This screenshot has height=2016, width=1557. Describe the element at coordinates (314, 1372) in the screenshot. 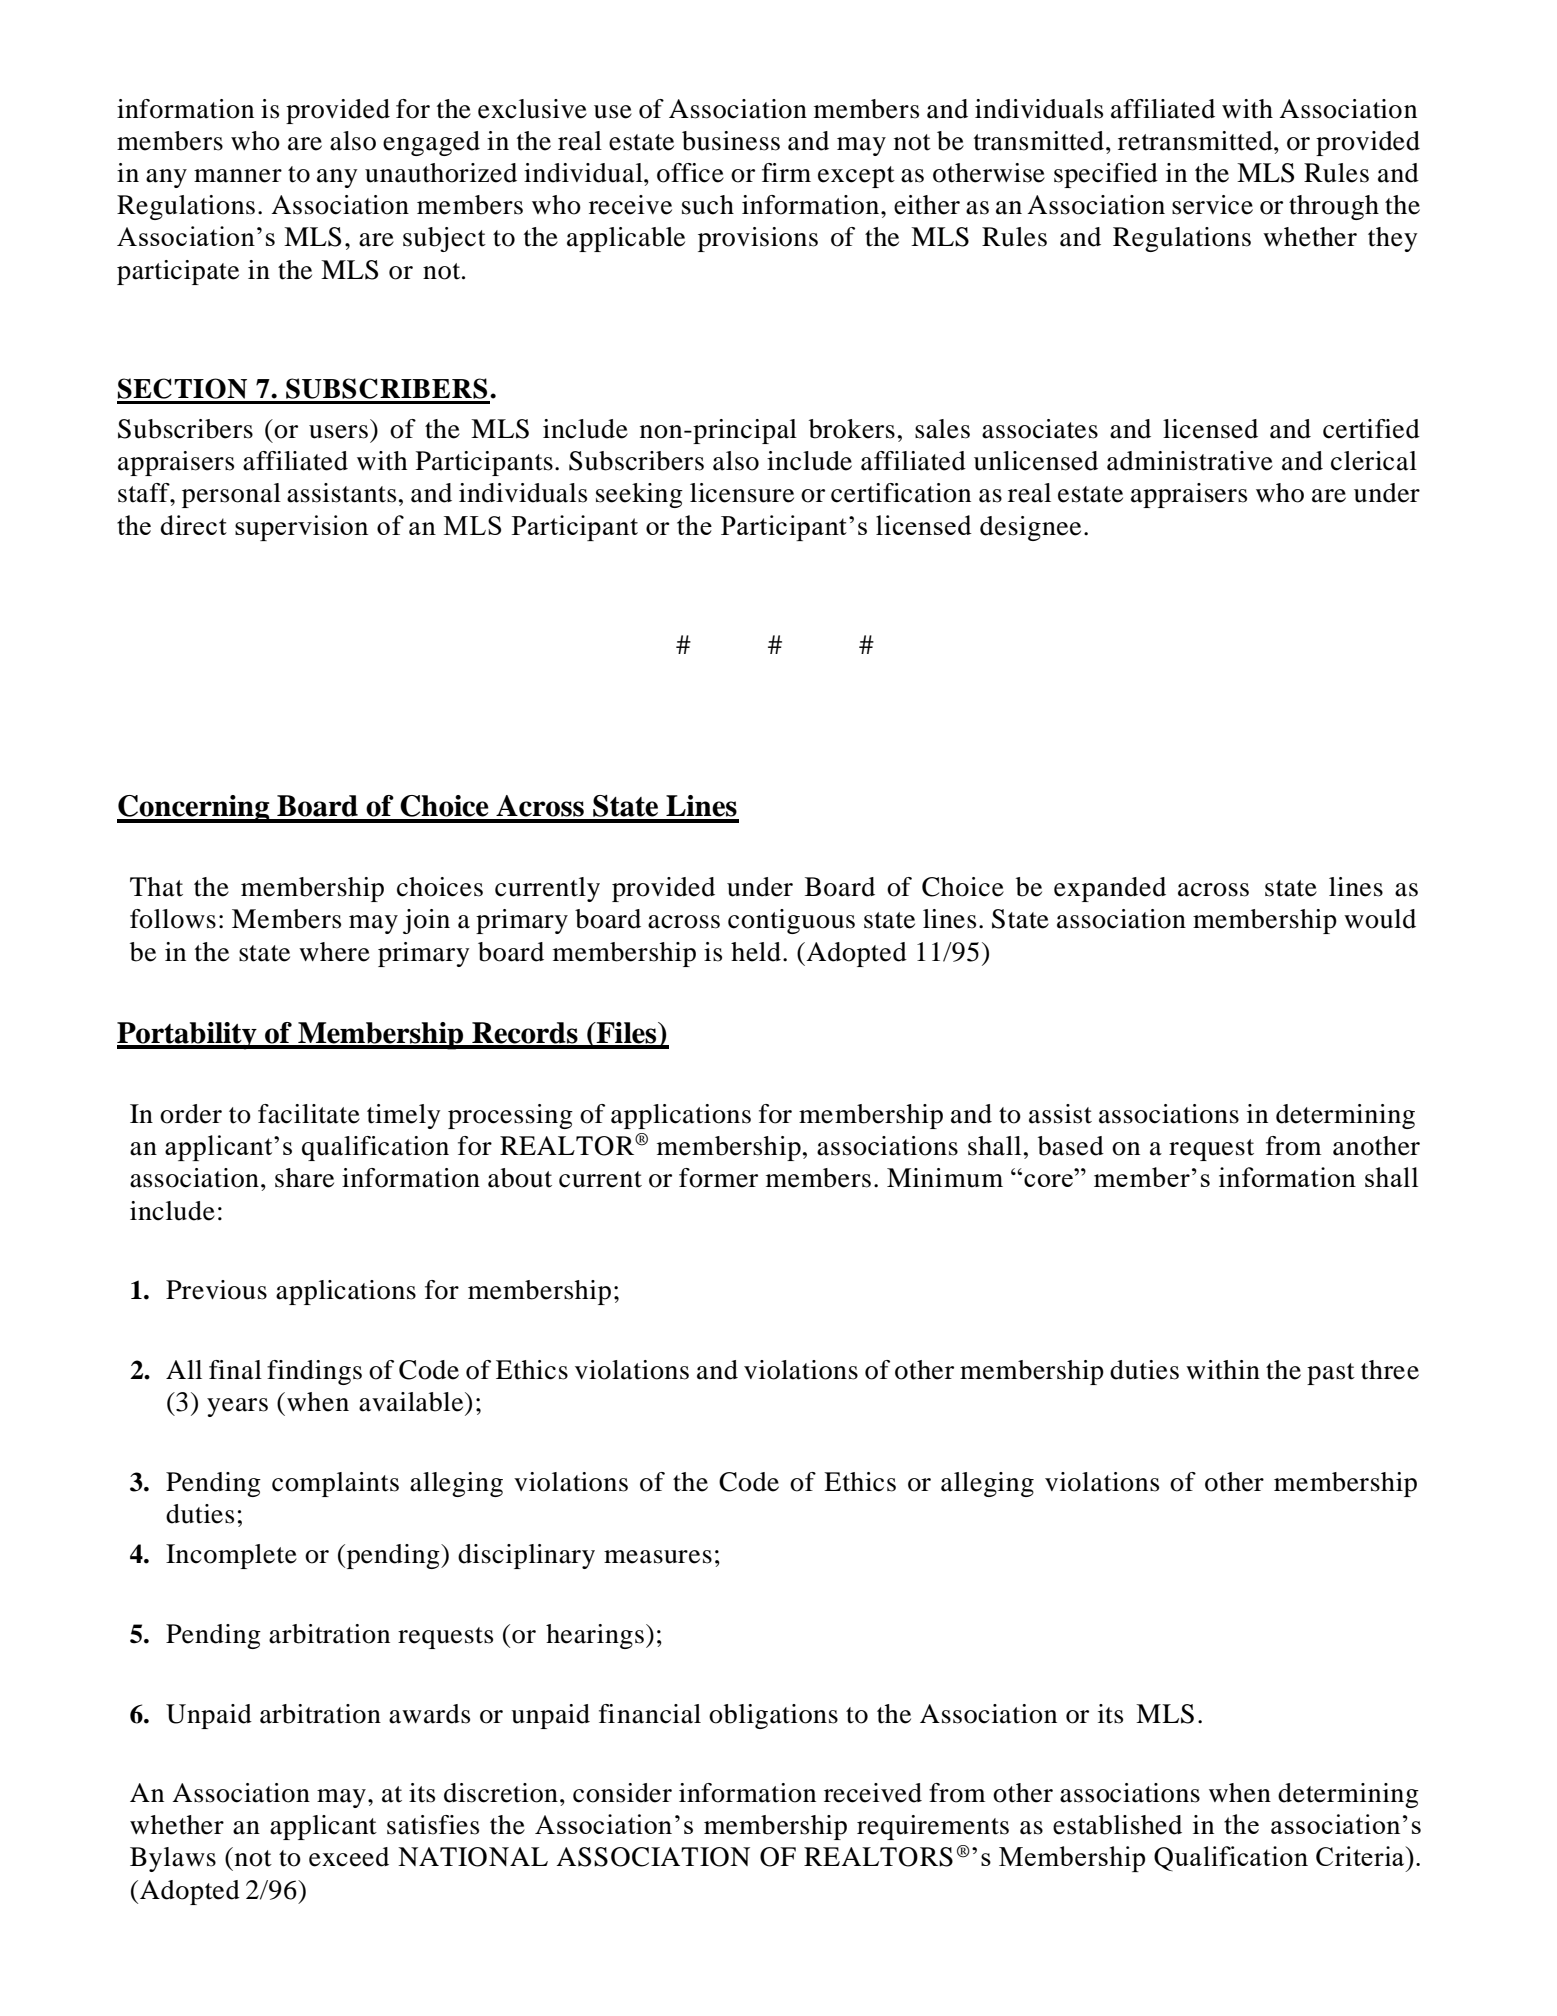

I see `findings` at that location.
